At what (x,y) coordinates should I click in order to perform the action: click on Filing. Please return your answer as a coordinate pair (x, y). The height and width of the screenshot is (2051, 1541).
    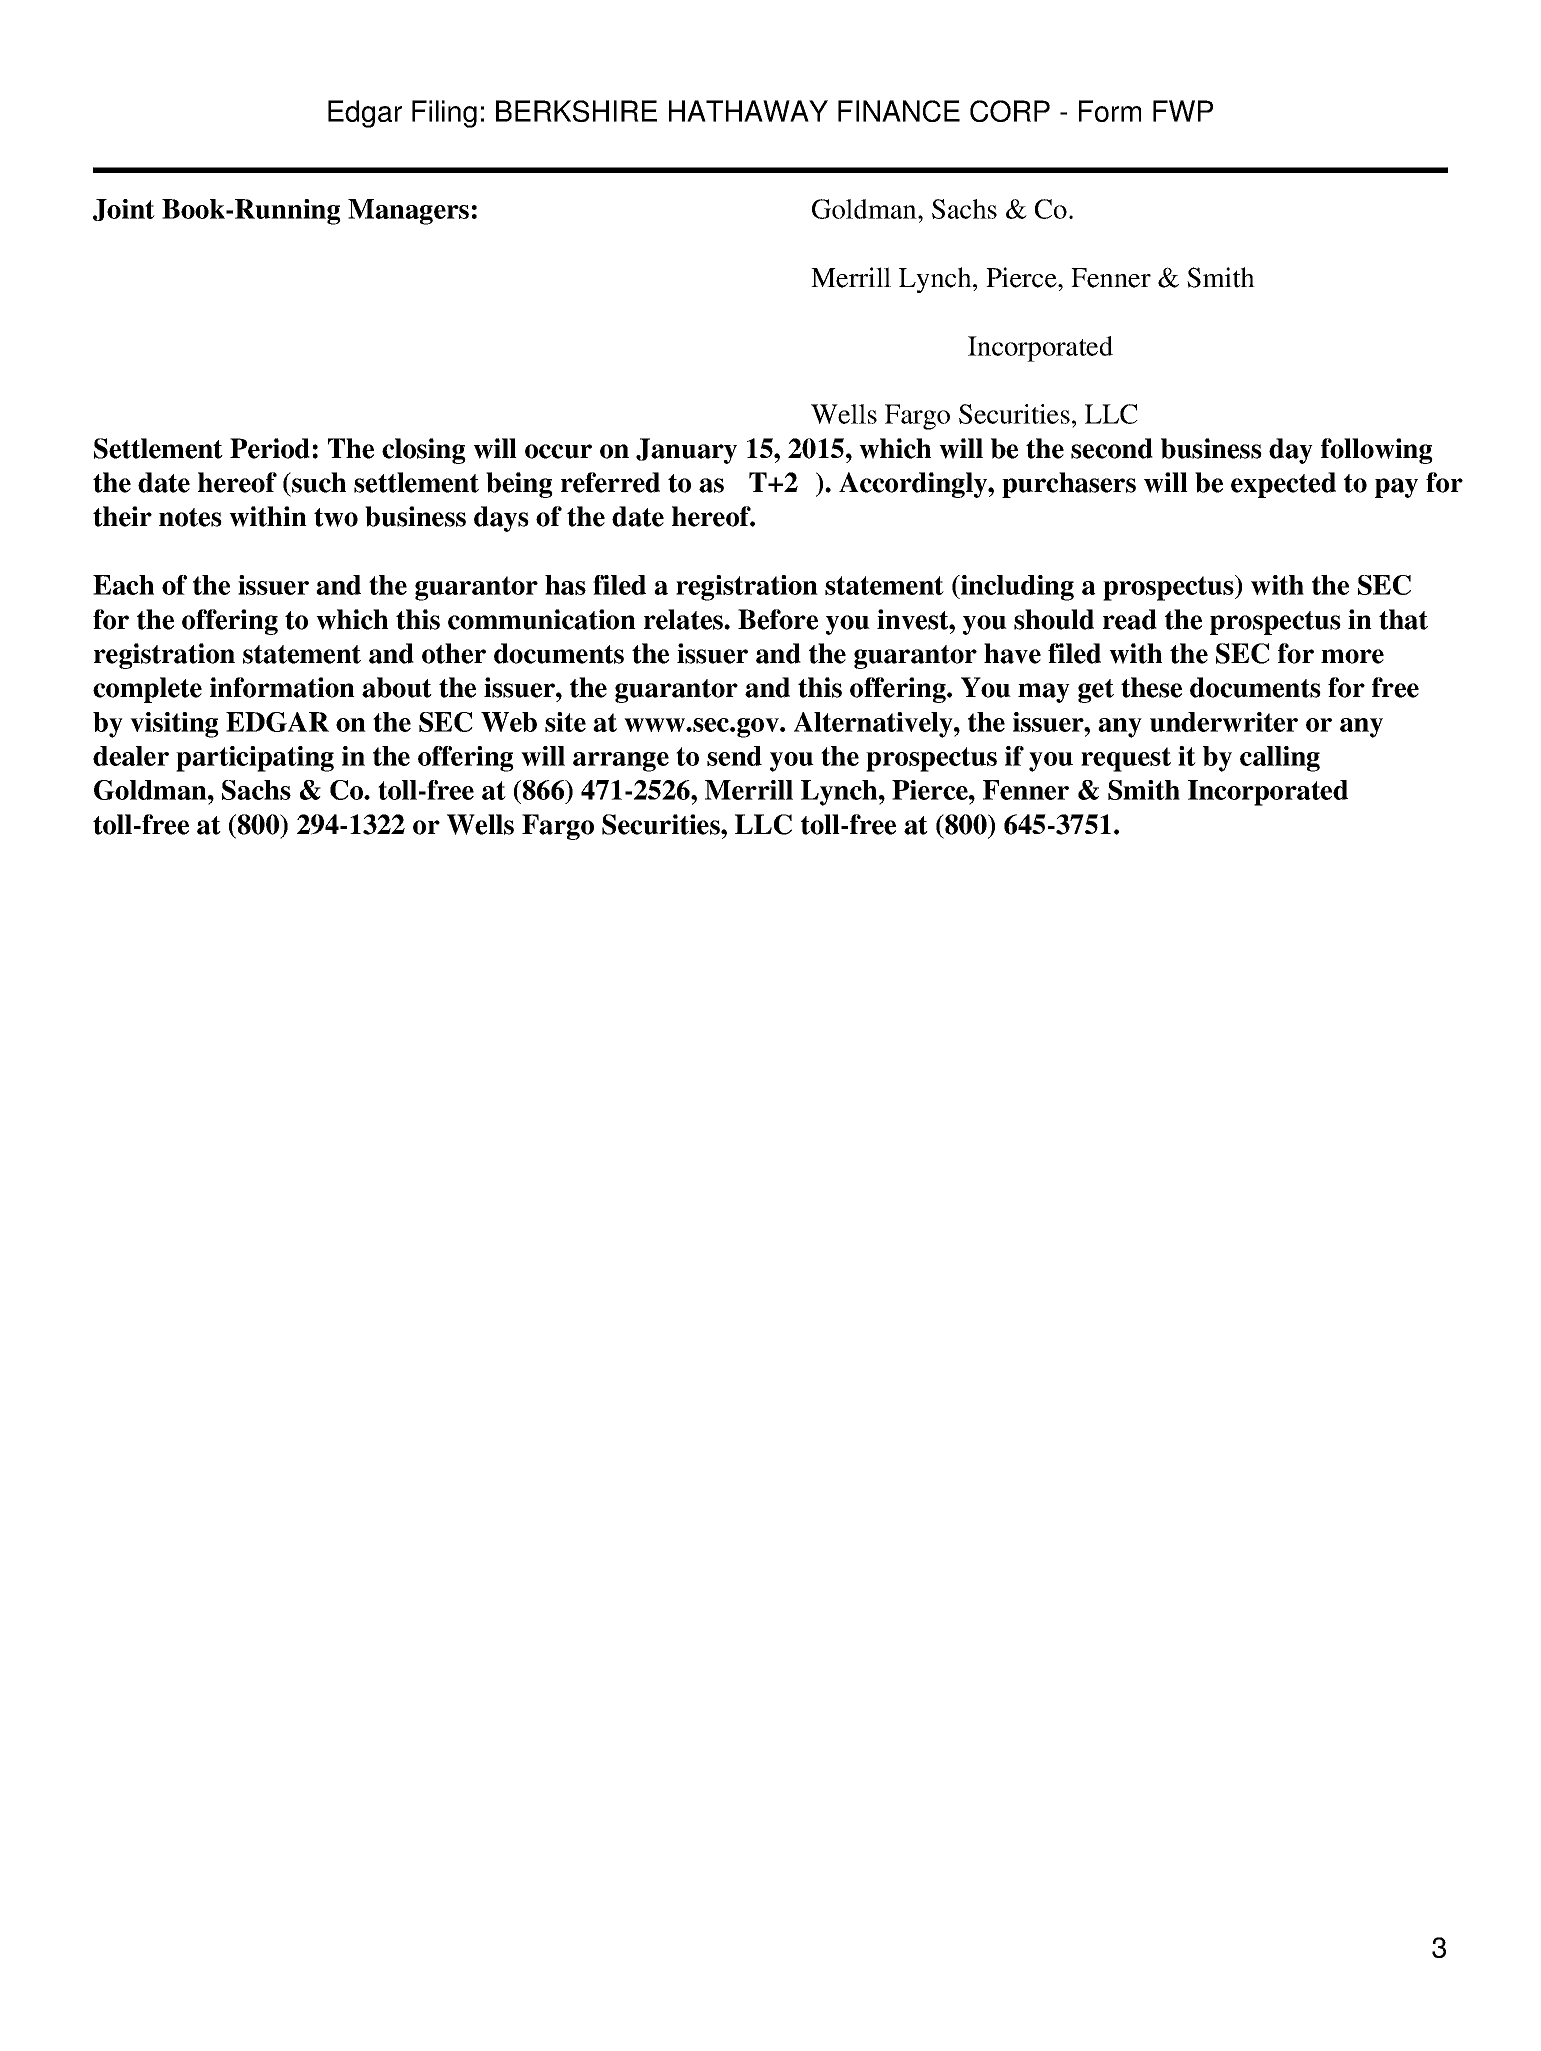
    Looking at the image, I should click on (444, 114).
